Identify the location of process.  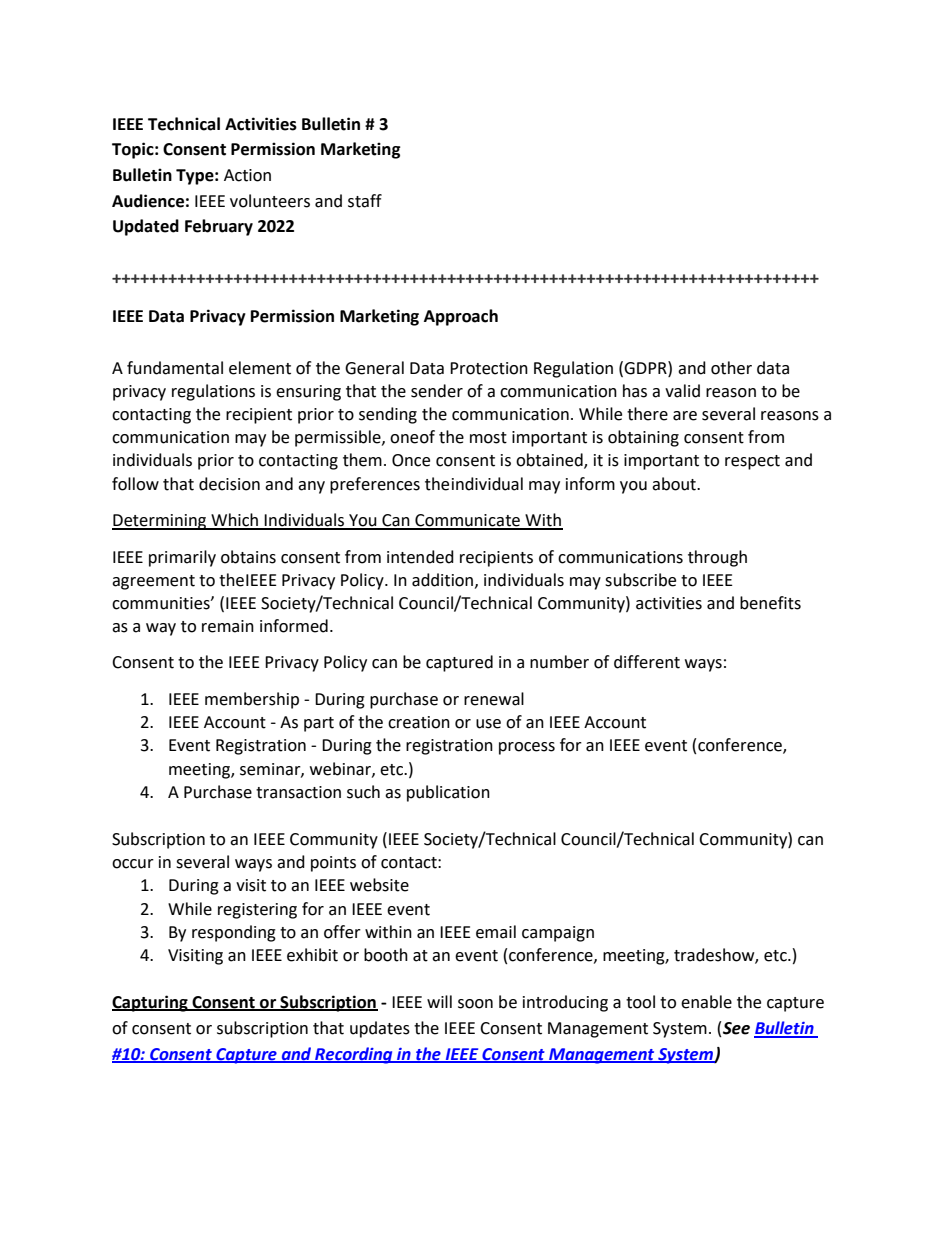
(527, 748).
